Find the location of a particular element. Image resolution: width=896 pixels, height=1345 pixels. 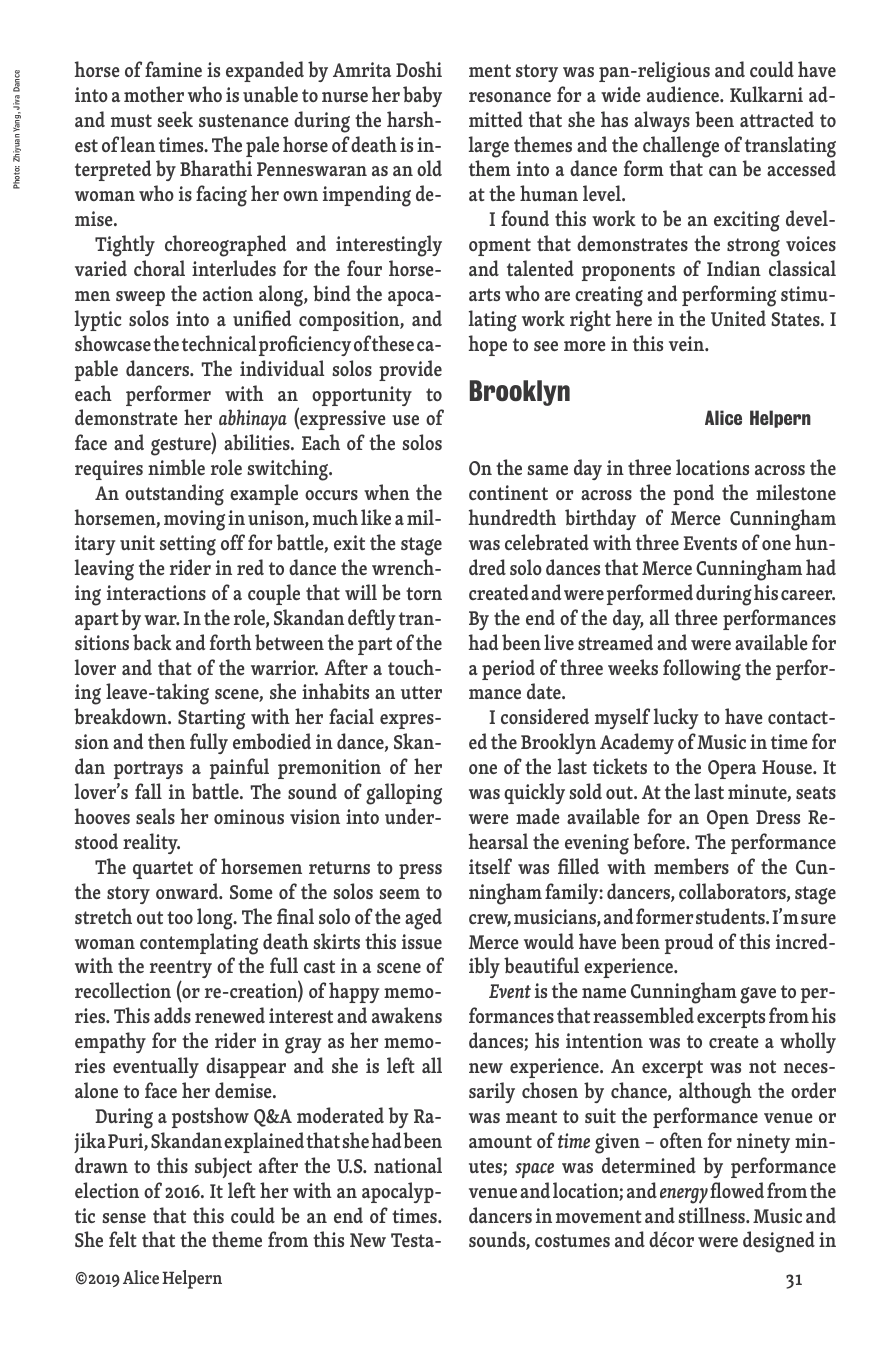

subject is located at coordinates (223, 1167).
